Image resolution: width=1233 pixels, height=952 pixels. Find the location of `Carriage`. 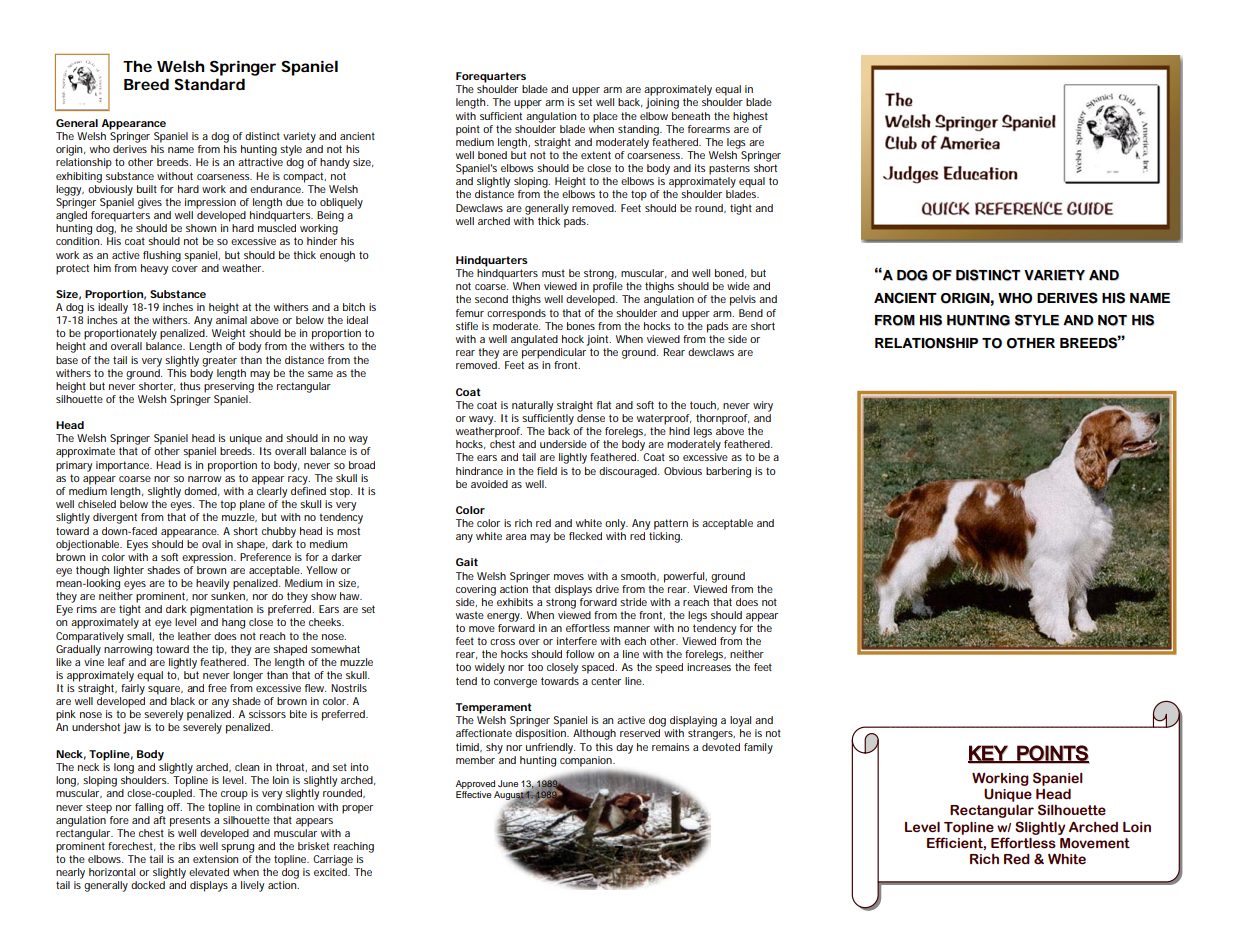

Carriage is located at coordinates (333, 860).
